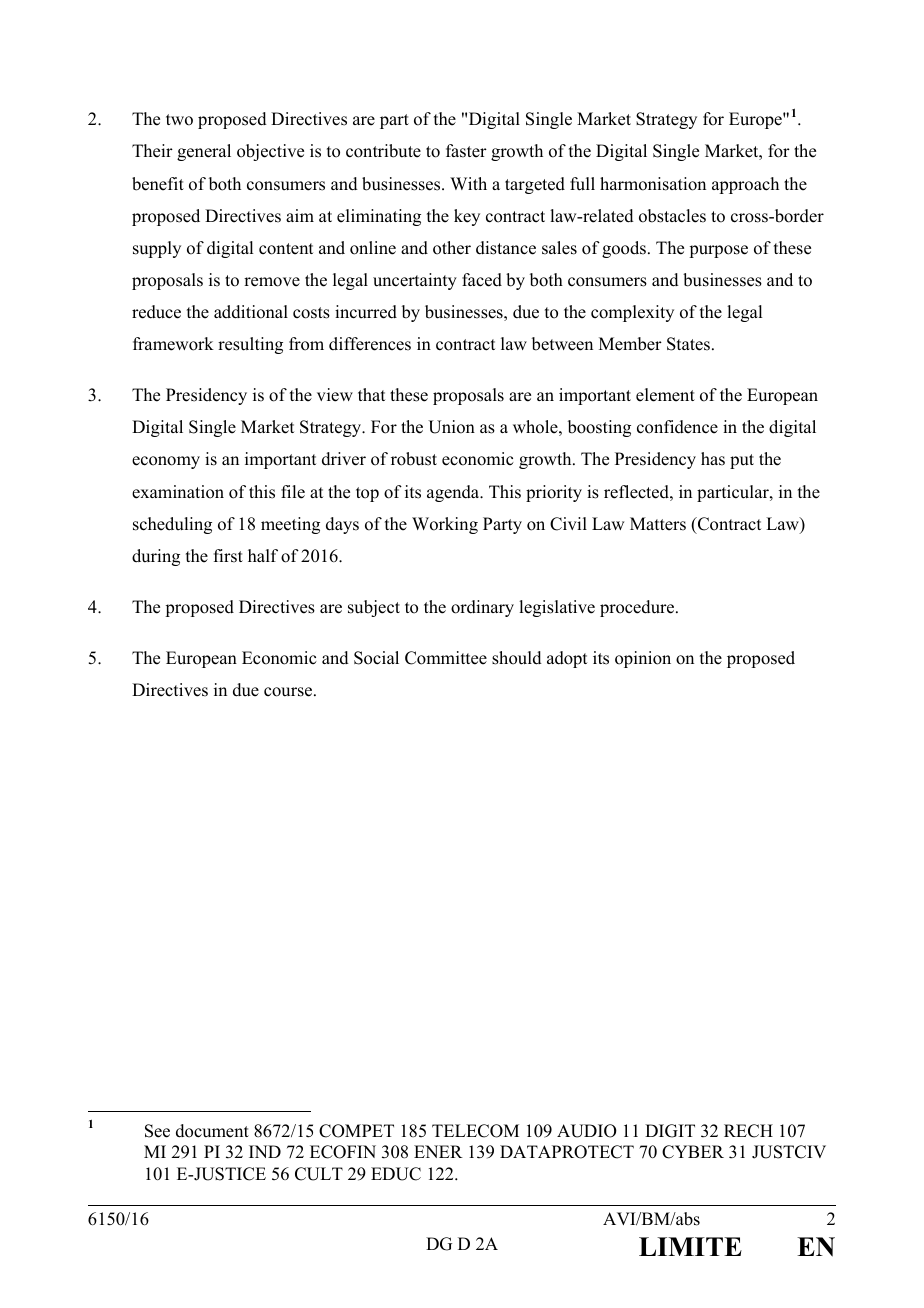 This document has width=924, height=1308. What do you see at coordinates (270, 152) in the document?
I see `objective` at bounding box center [270, 152].
